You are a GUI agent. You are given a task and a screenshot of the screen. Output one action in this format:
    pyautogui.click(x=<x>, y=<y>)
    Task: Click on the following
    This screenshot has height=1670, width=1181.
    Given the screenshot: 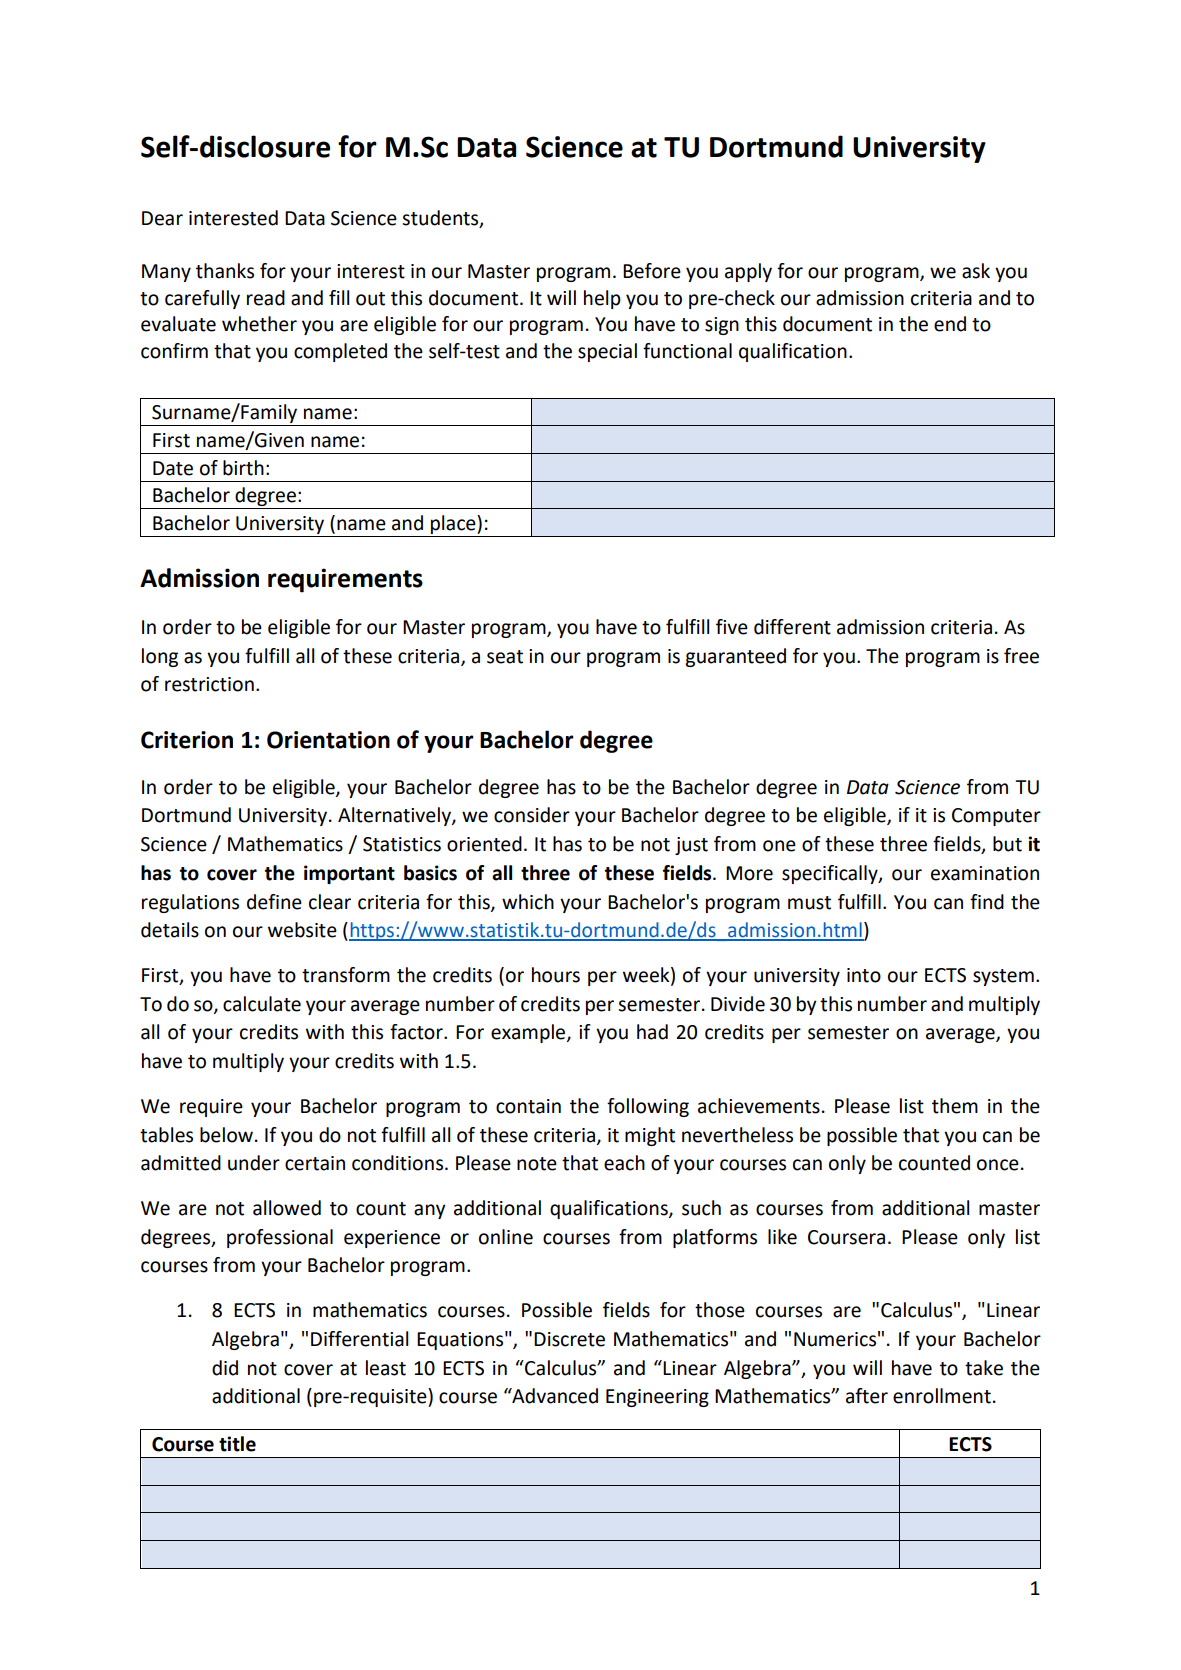 What is the action you would take?
    pyautogui.click(x=648, y=1107)
